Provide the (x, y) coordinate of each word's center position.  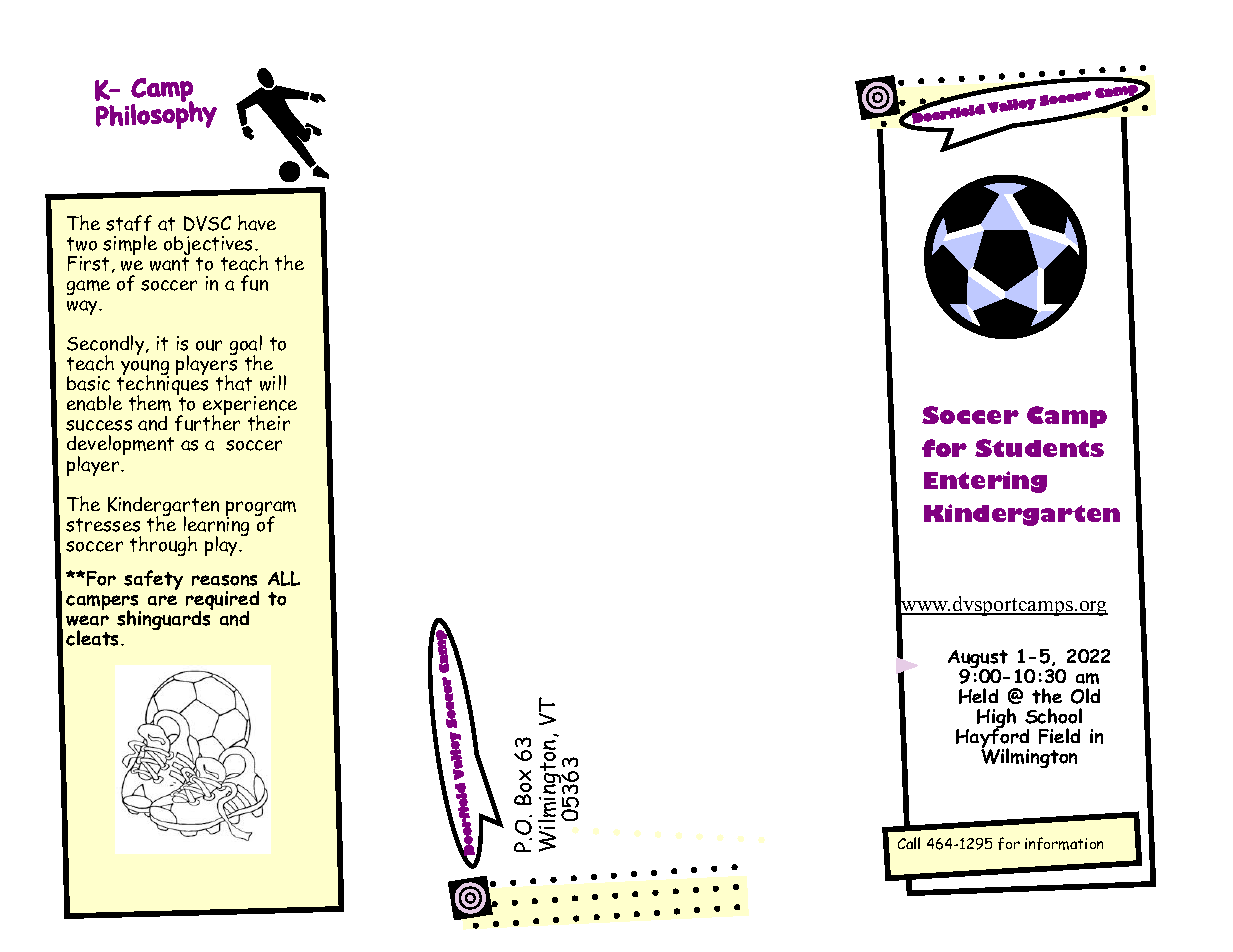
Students (1039, 448)
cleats (94, 638)
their (269, 423)
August (978, 660)
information (1064, 843)
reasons (224, 580)
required (222, 602)
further (207, 422)
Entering (985, 482)
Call (909, 843)
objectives (210, 247)
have (257, 223)
